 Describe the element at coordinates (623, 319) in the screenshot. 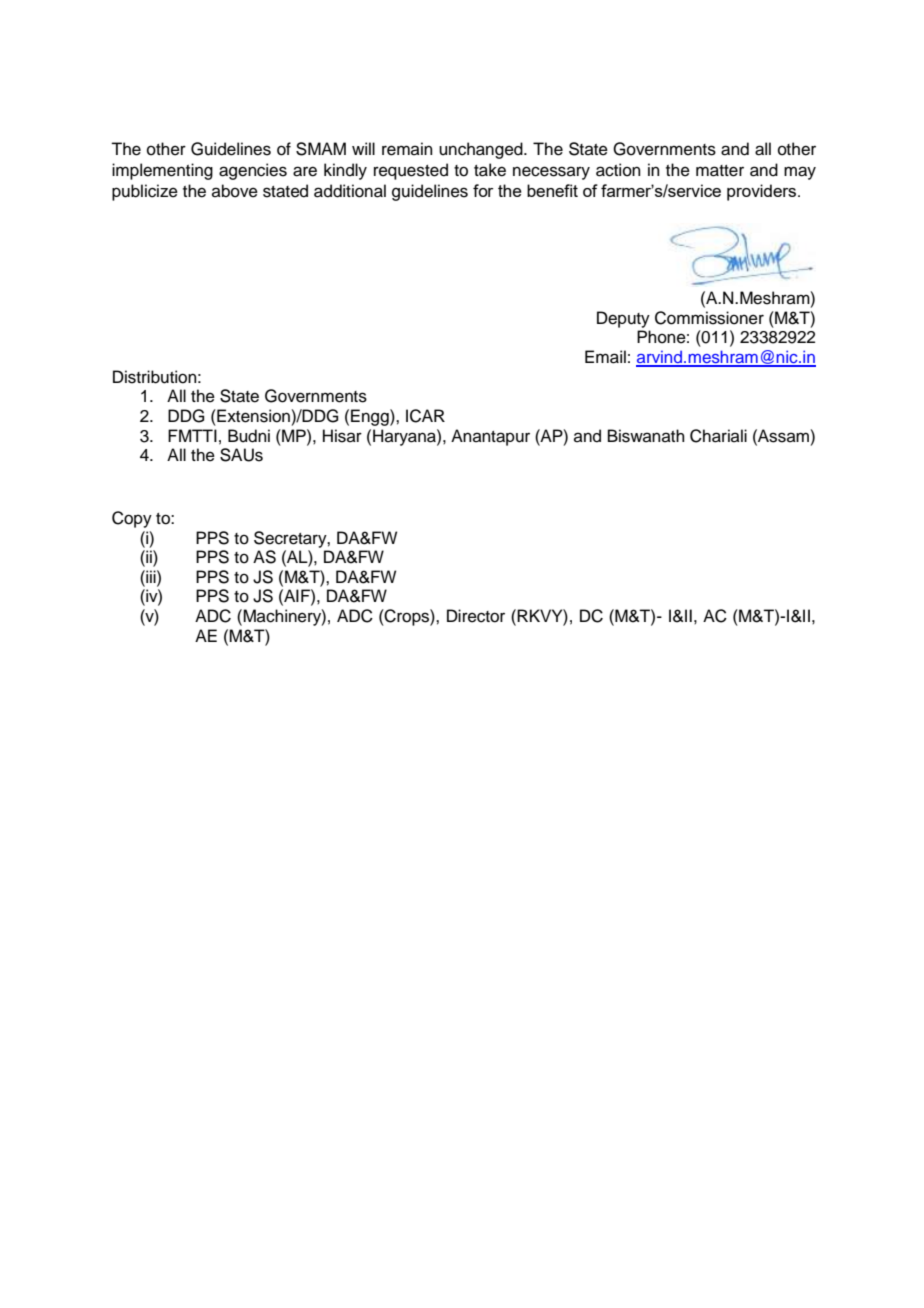

I see `Deputy` at that location.
